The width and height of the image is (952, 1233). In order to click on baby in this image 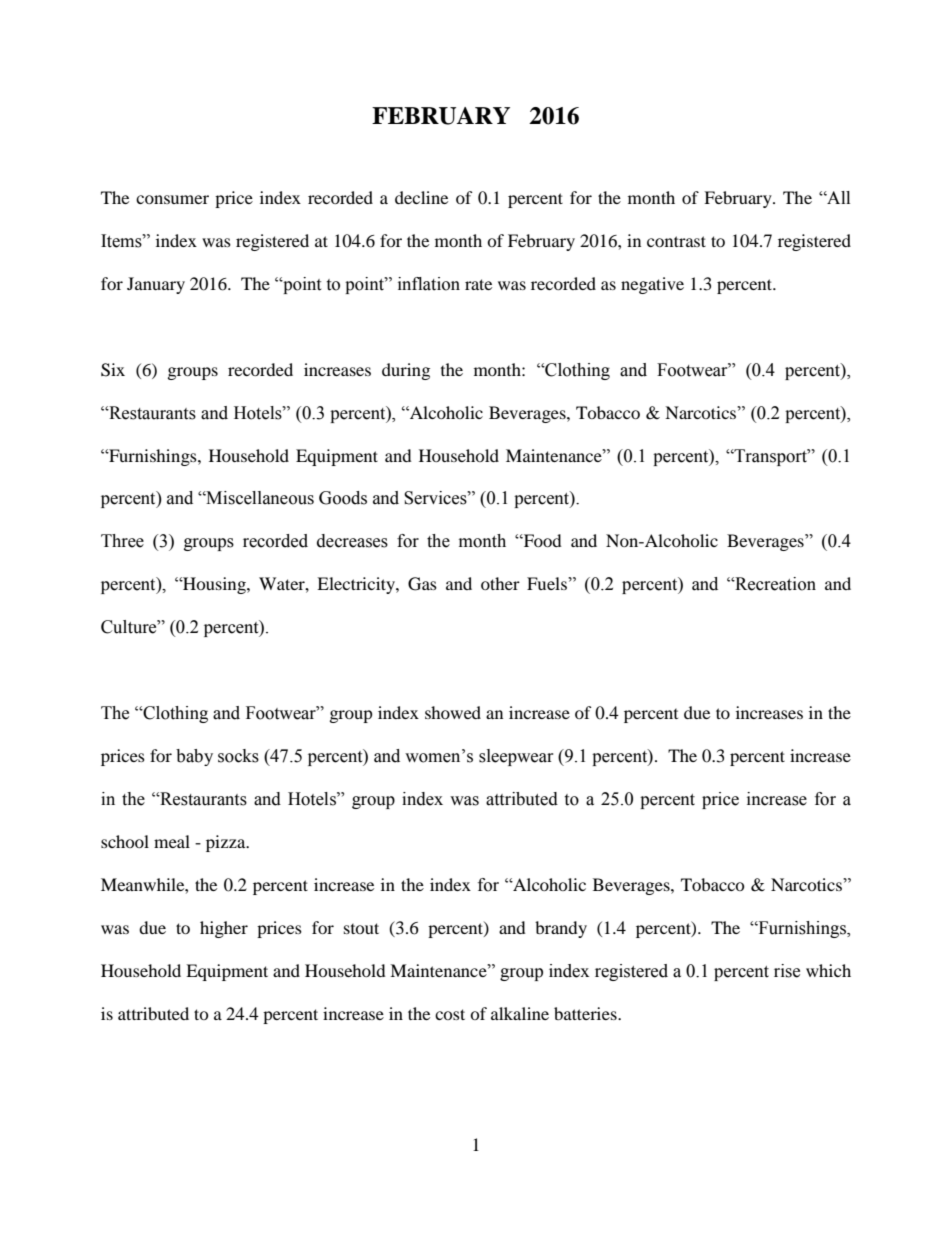, I will do `click(194, 757)`.
